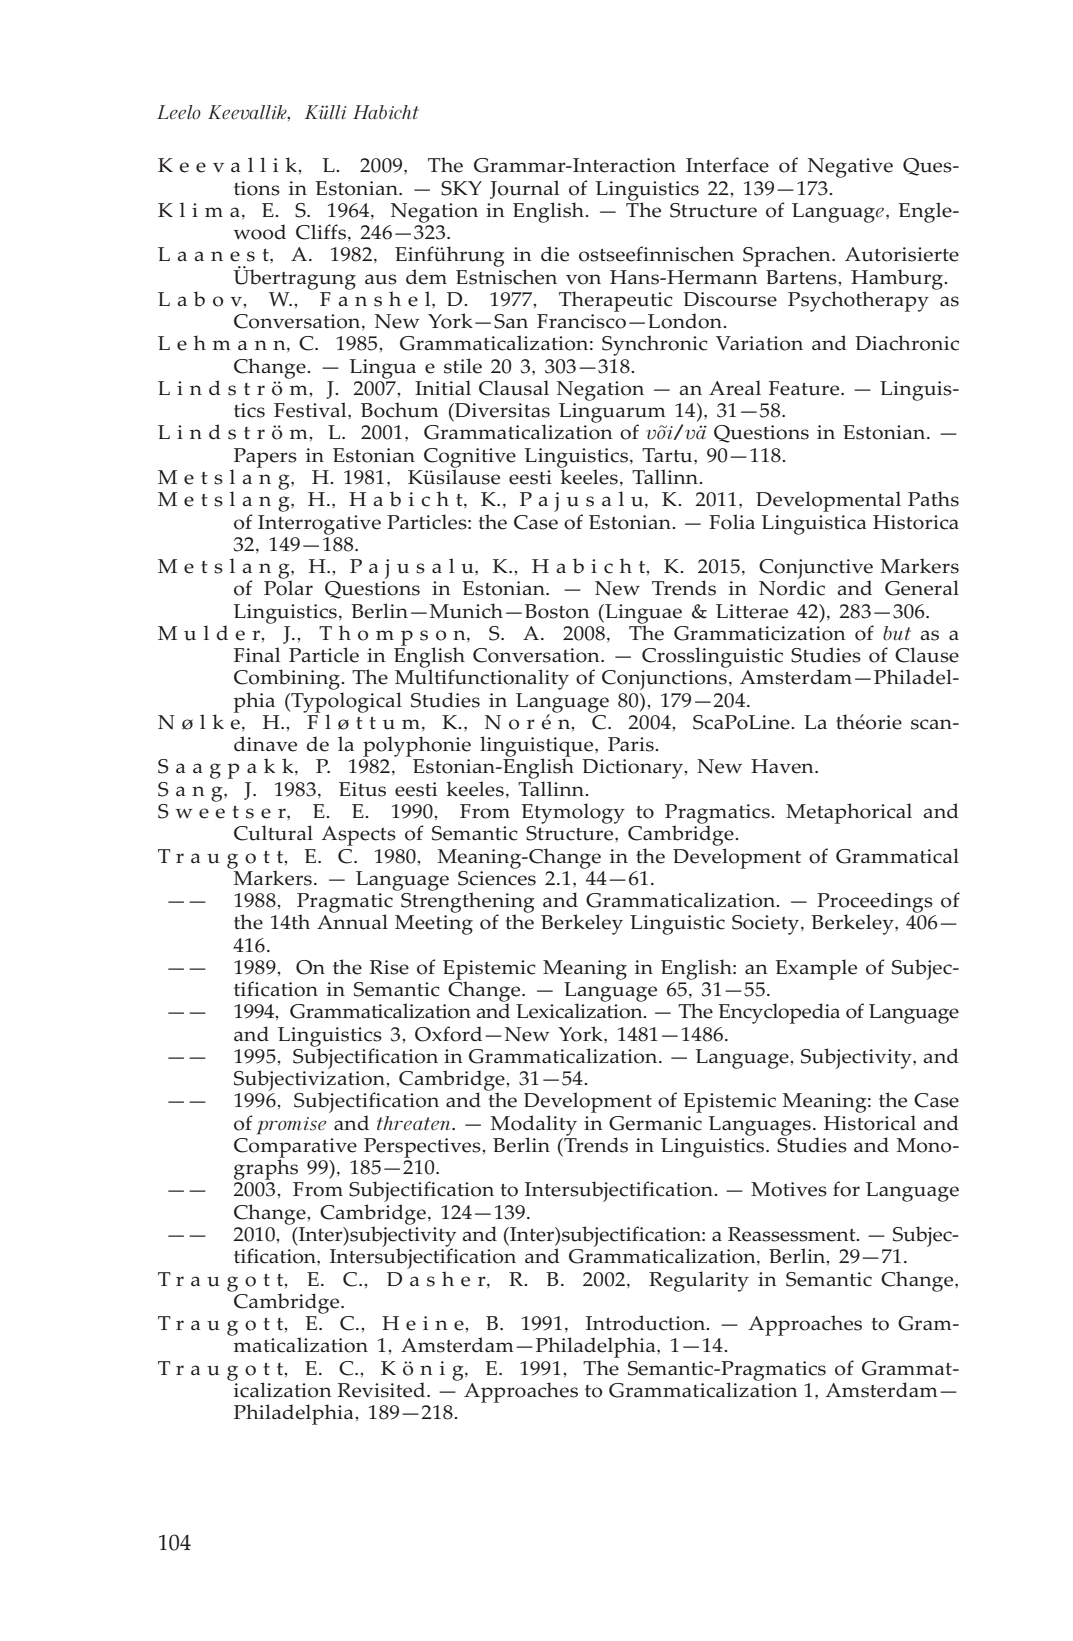 The width and height of the page is (1073, 1641). Describe the element at coordinates (783, 766) in the page. I see `Haven` at that location.
